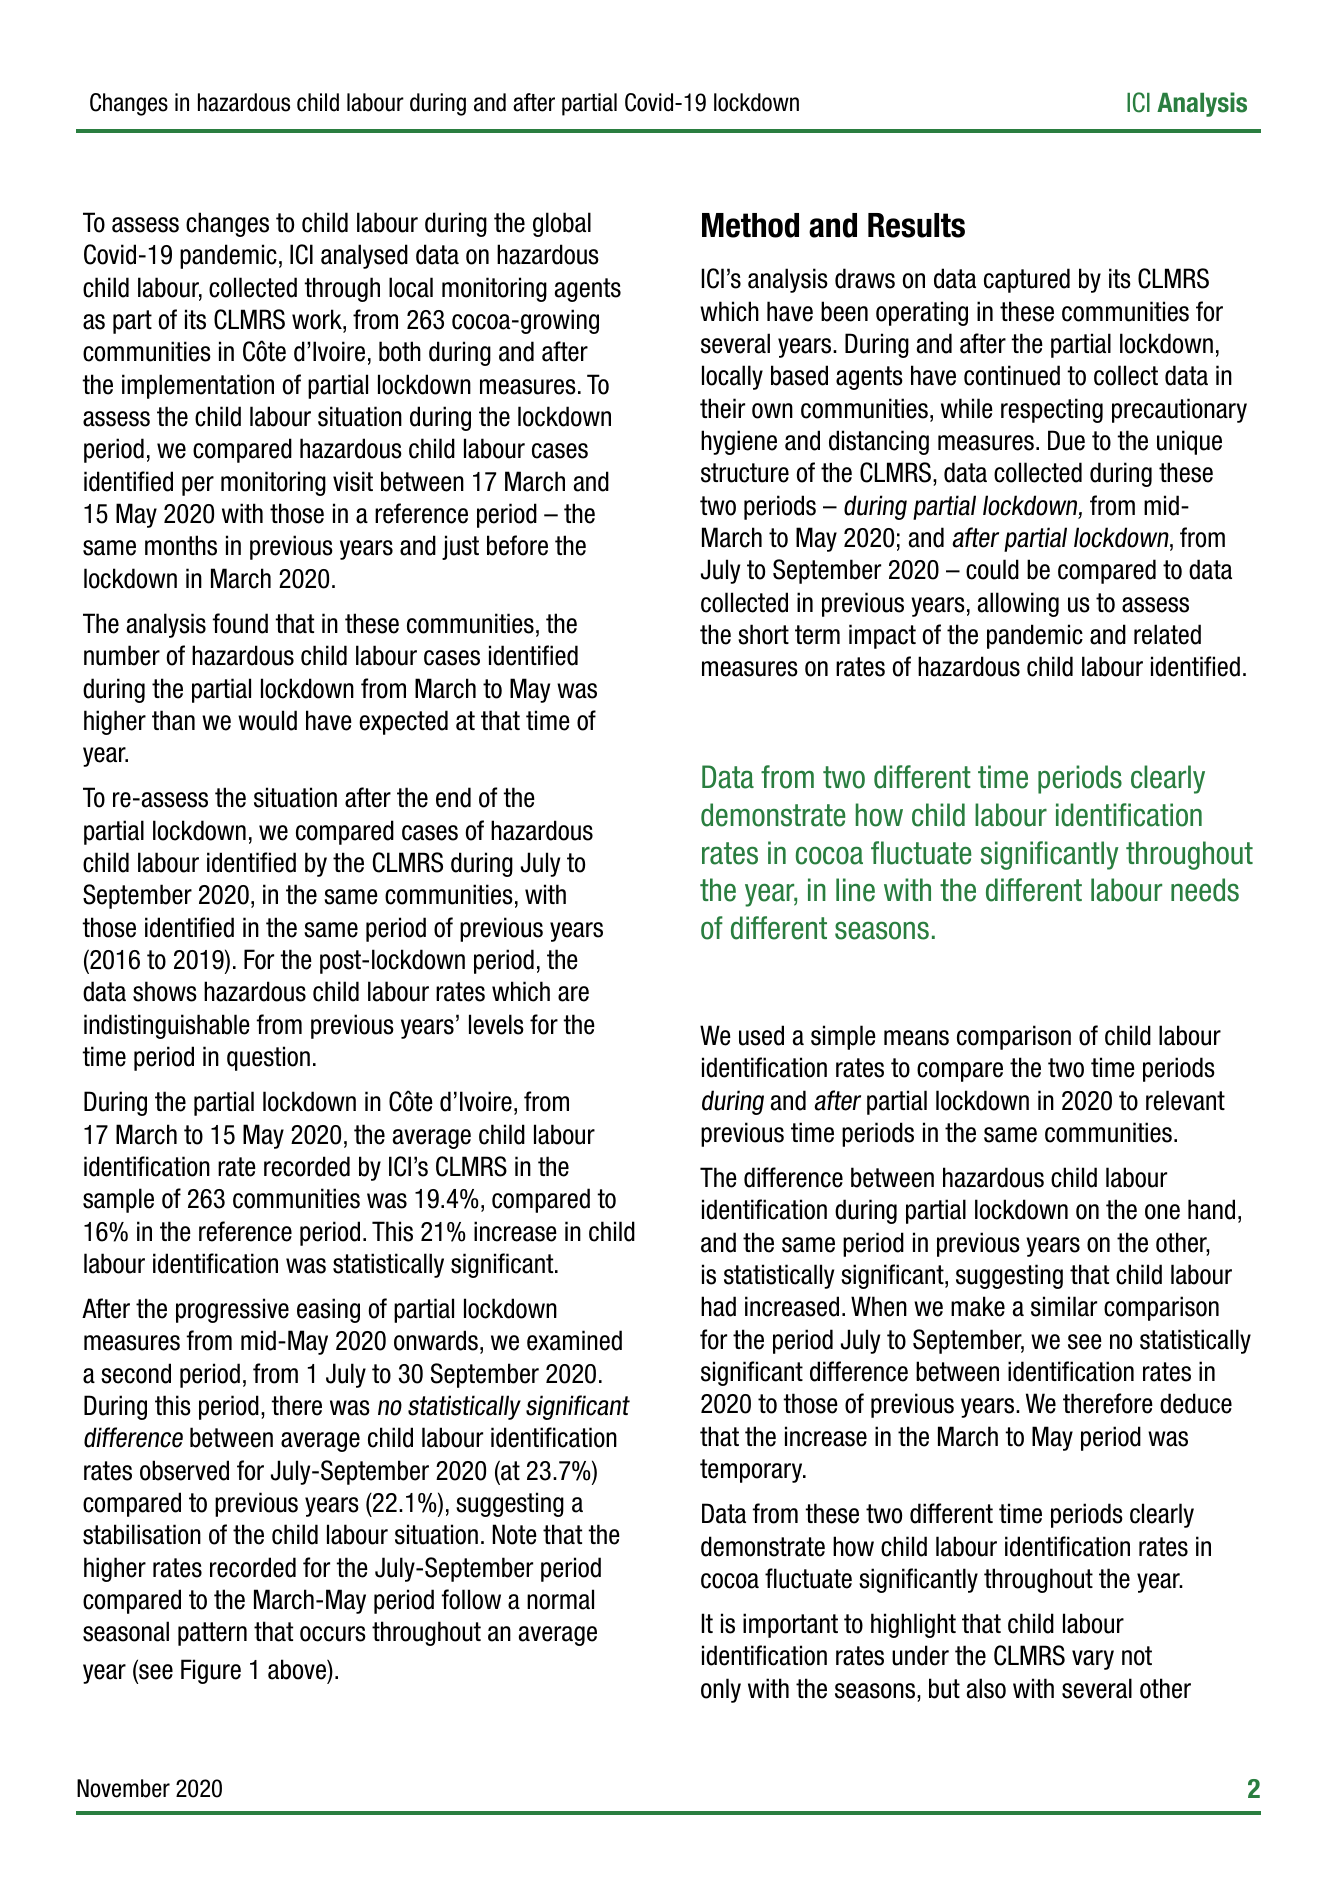  I want to click on Method, so click(750, 225).
